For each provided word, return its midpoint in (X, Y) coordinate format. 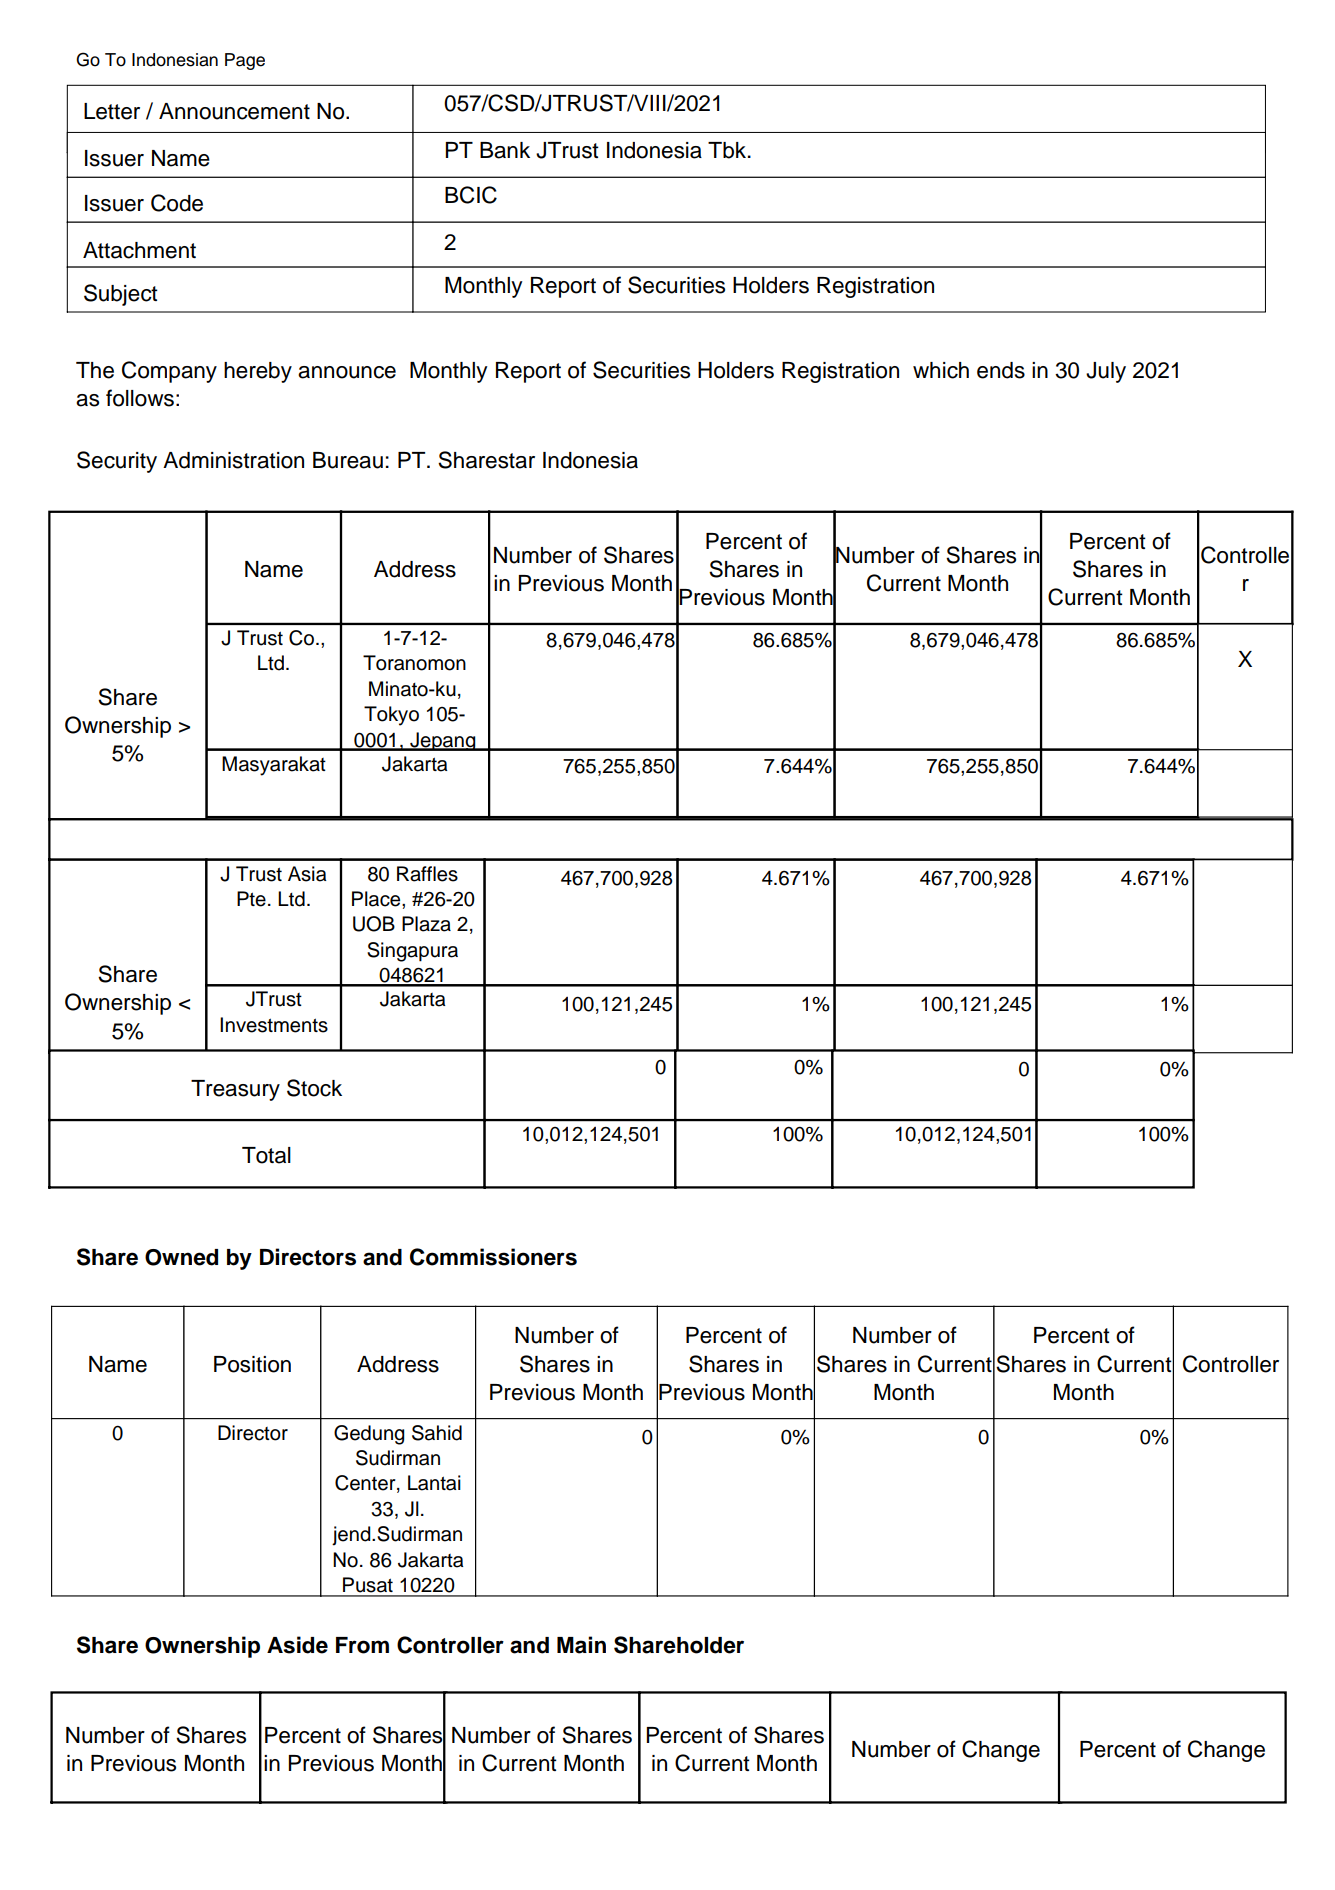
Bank (505, 150)
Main (581, 1645)
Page (245, 61)
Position (252, 1364)
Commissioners (493, 1257)
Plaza (426, 924)
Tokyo (391, 716)
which (941, 370)
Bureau (348, 460)
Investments (274, 1025)
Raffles (427, 874)
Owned (181, 1257)
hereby (258, 372)
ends (1001, 370)
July (1106, 372)
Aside (297, 1645)
